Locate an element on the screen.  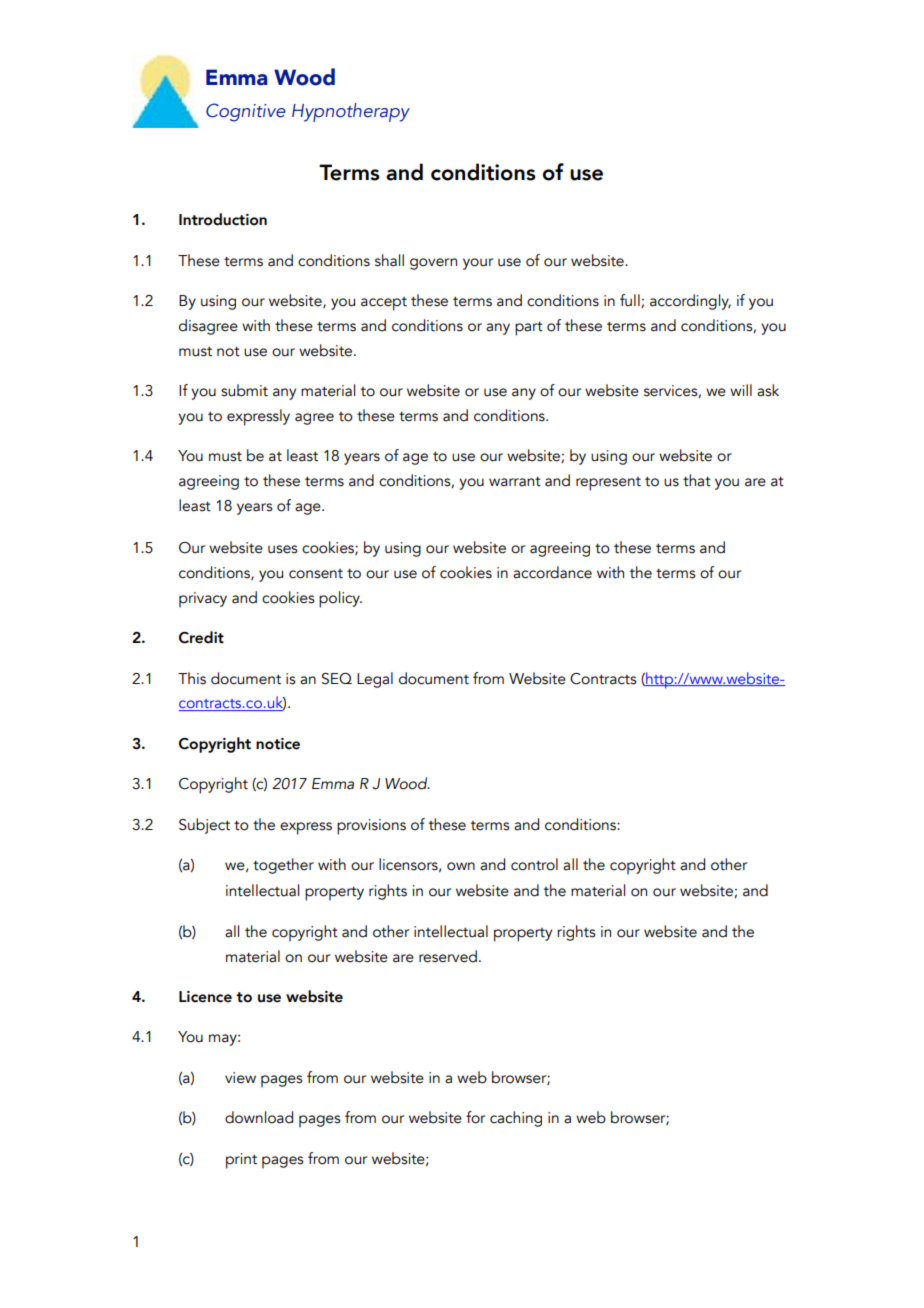
Legal is located at coordinates (375, 680).
